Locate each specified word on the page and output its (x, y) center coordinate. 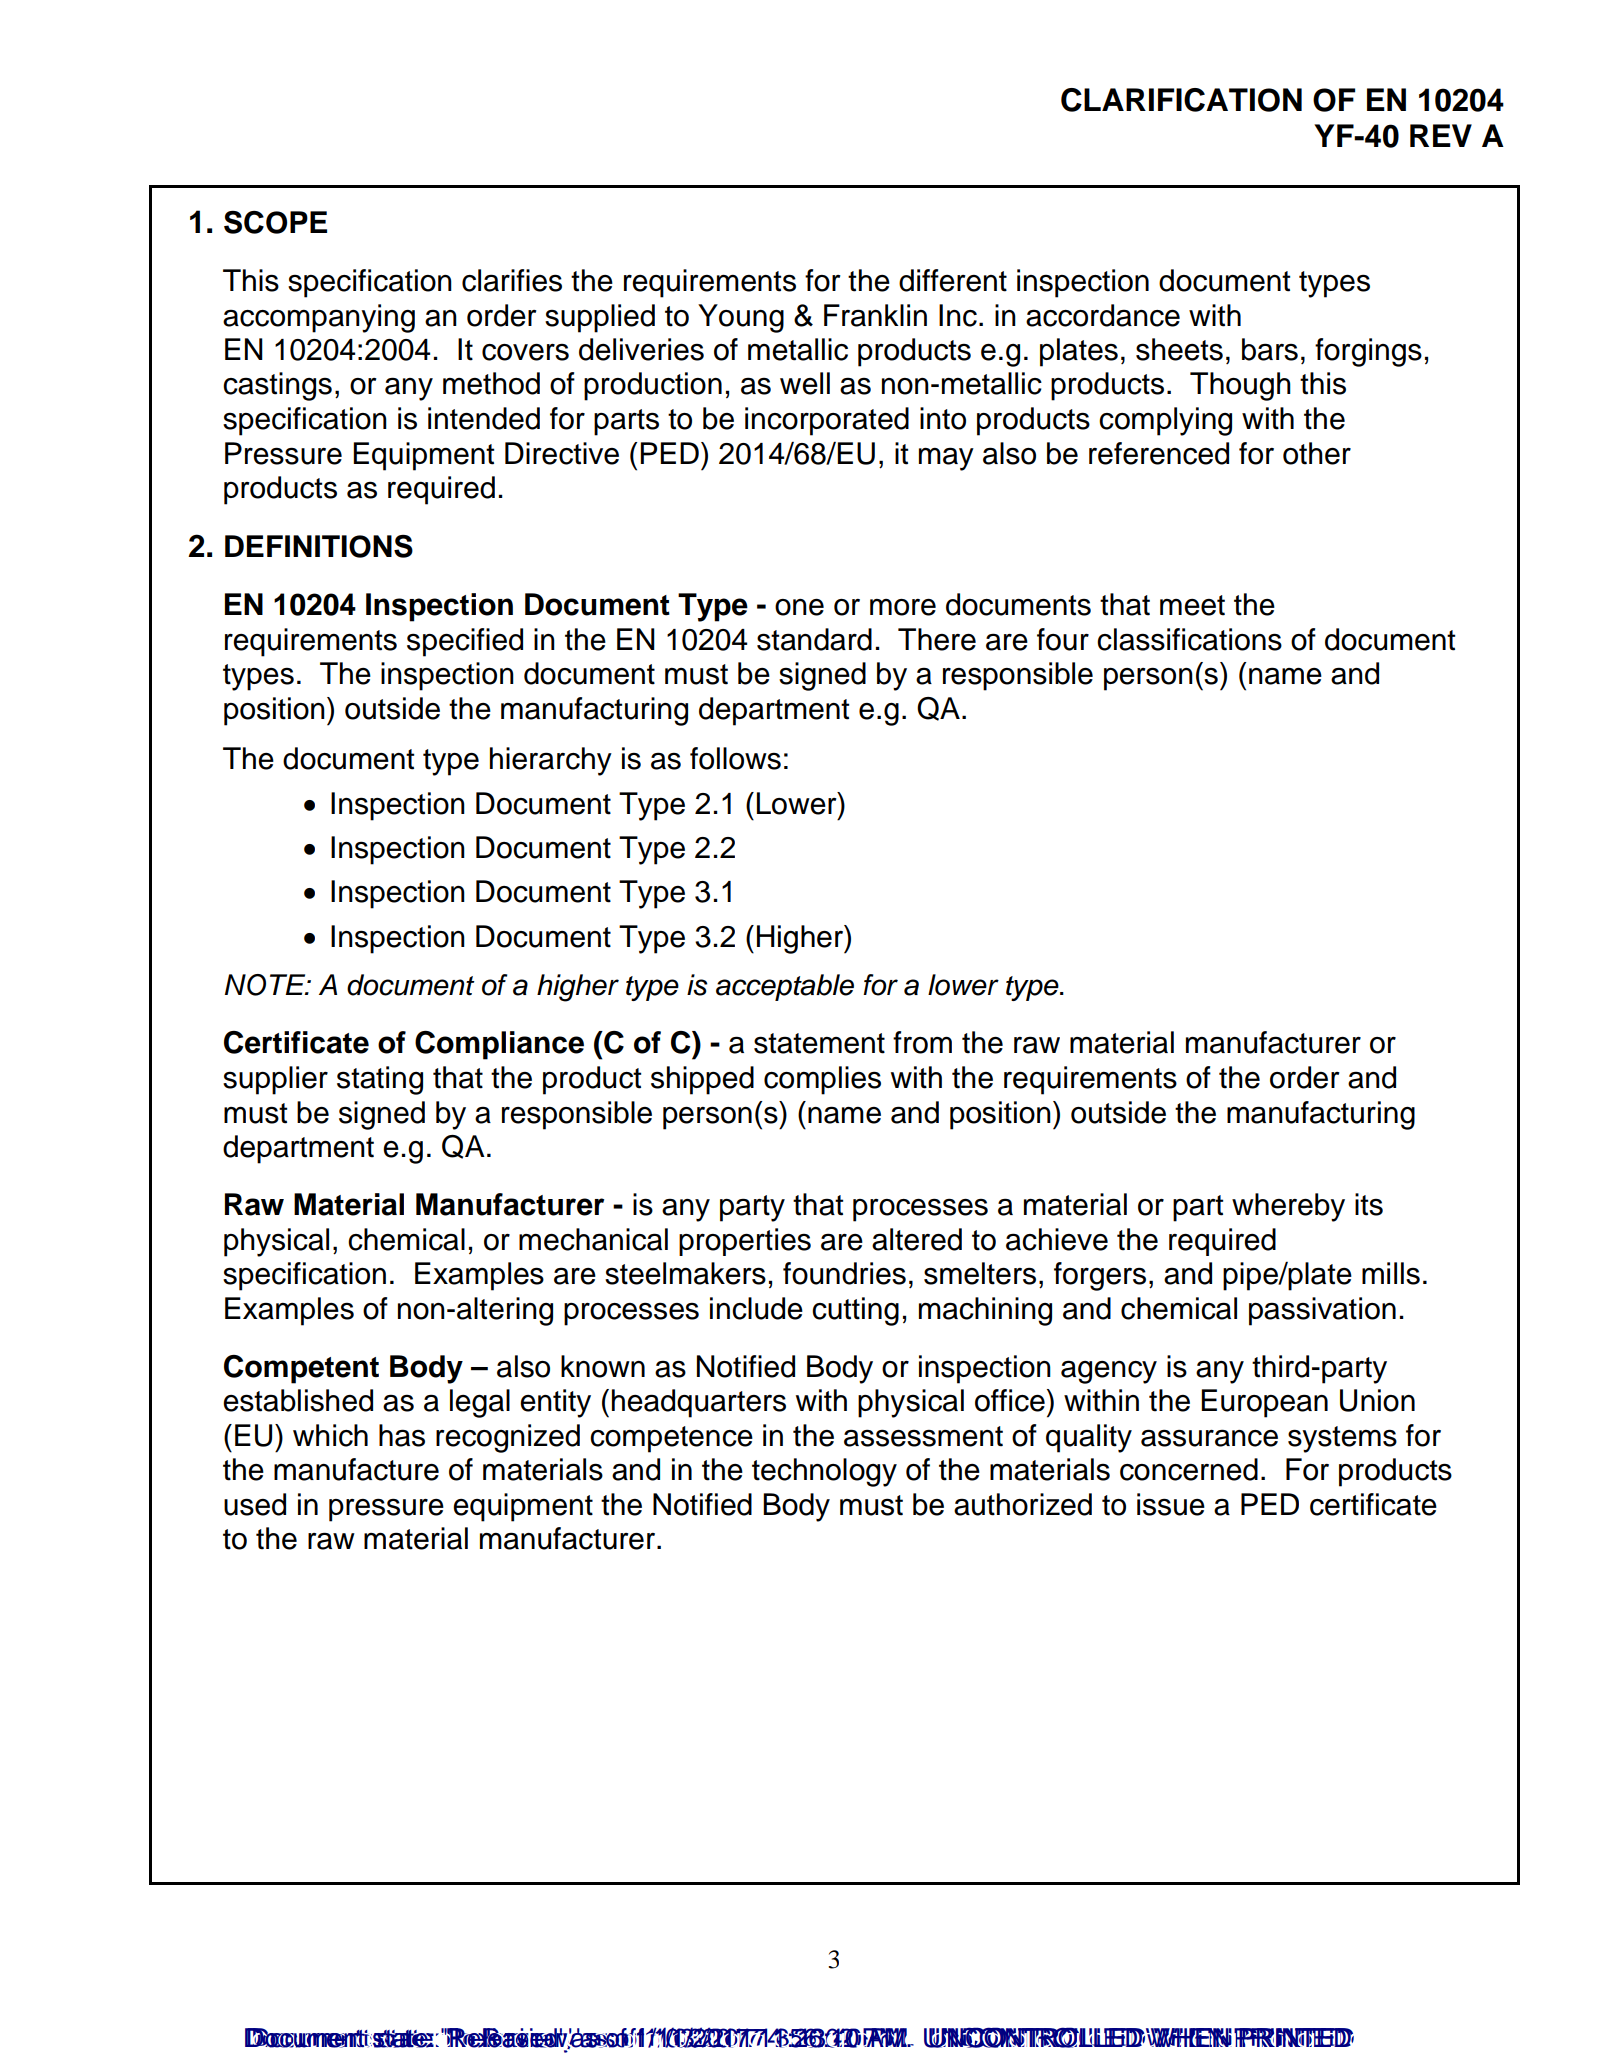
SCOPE (275, 222)
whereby (1288, 1207)
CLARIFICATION (1181, 100)
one (799, 607)
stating (380, 1080)
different (953, 280)
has (402, 1435)
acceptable (785, 987)
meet (1192, 605)
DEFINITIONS (319, 546)
